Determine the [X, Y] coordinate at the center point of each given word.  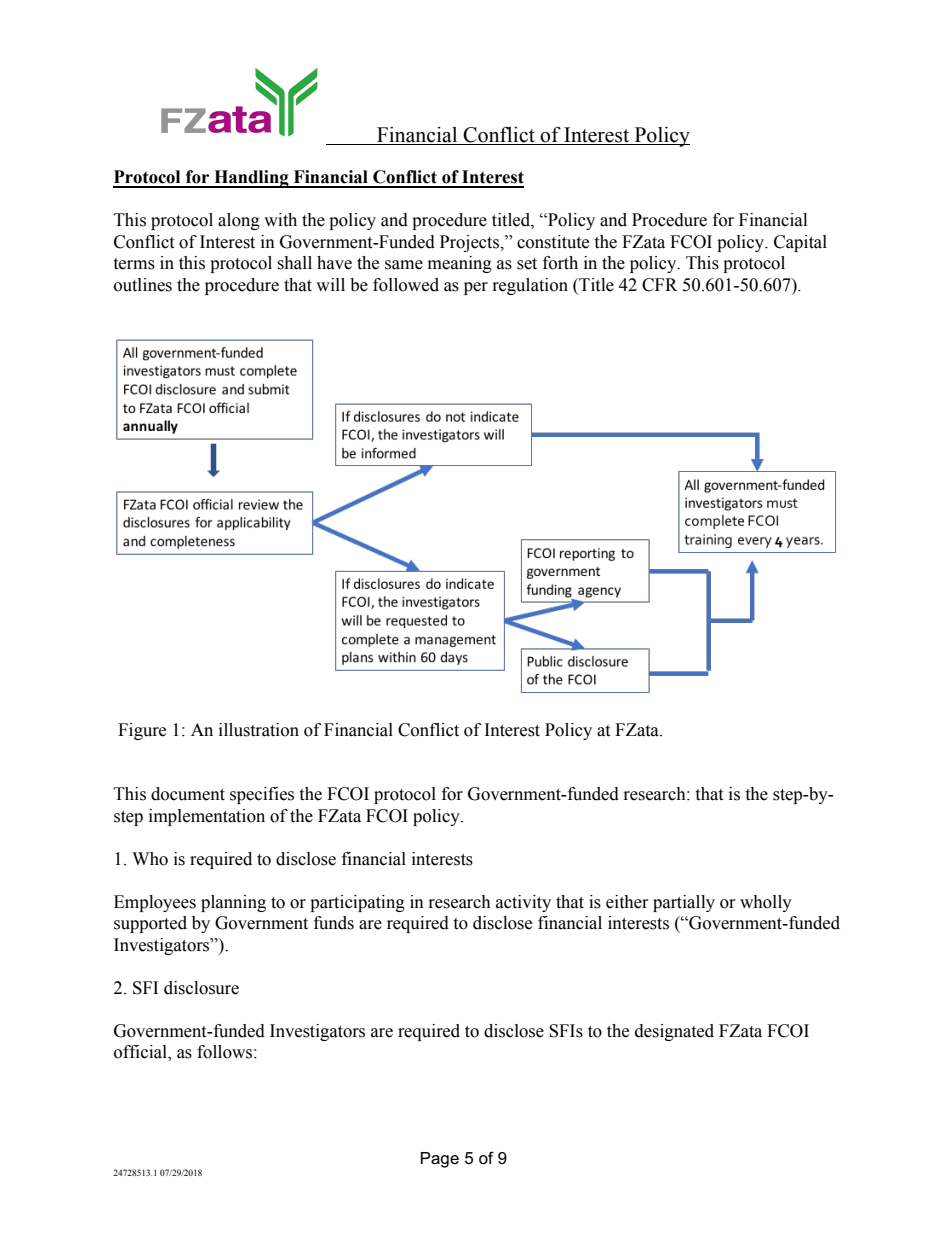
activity [523, 903]
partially [684, 903]
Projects [471, 243]
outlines [143, 285]
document [188, 794]
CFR [660, 285]
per [476, 288]
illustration [259, 730]
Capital [800, 243]
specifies [262, 795]
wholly [766, 903]
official [141, 1053]
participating [357, 903]
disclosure [201, 988]
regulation [530, 286]
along [239, 221]
